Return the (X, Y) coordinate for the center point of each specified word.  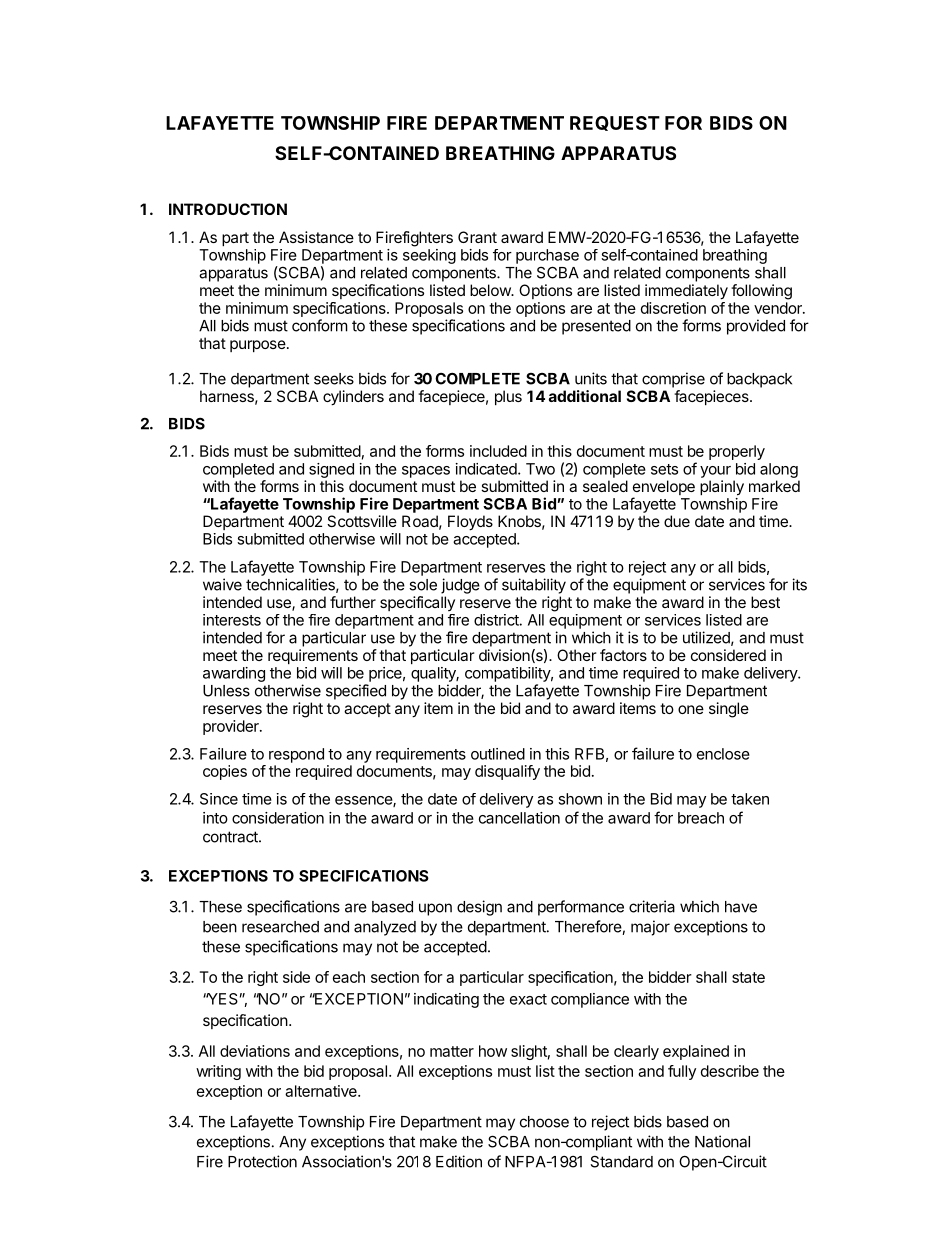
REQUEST (615, 123)
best (765, 602)
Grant (477, 237)
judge (460, 586)
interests (232, 620)
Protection (262, 1161)
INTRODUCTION (228, 209)
